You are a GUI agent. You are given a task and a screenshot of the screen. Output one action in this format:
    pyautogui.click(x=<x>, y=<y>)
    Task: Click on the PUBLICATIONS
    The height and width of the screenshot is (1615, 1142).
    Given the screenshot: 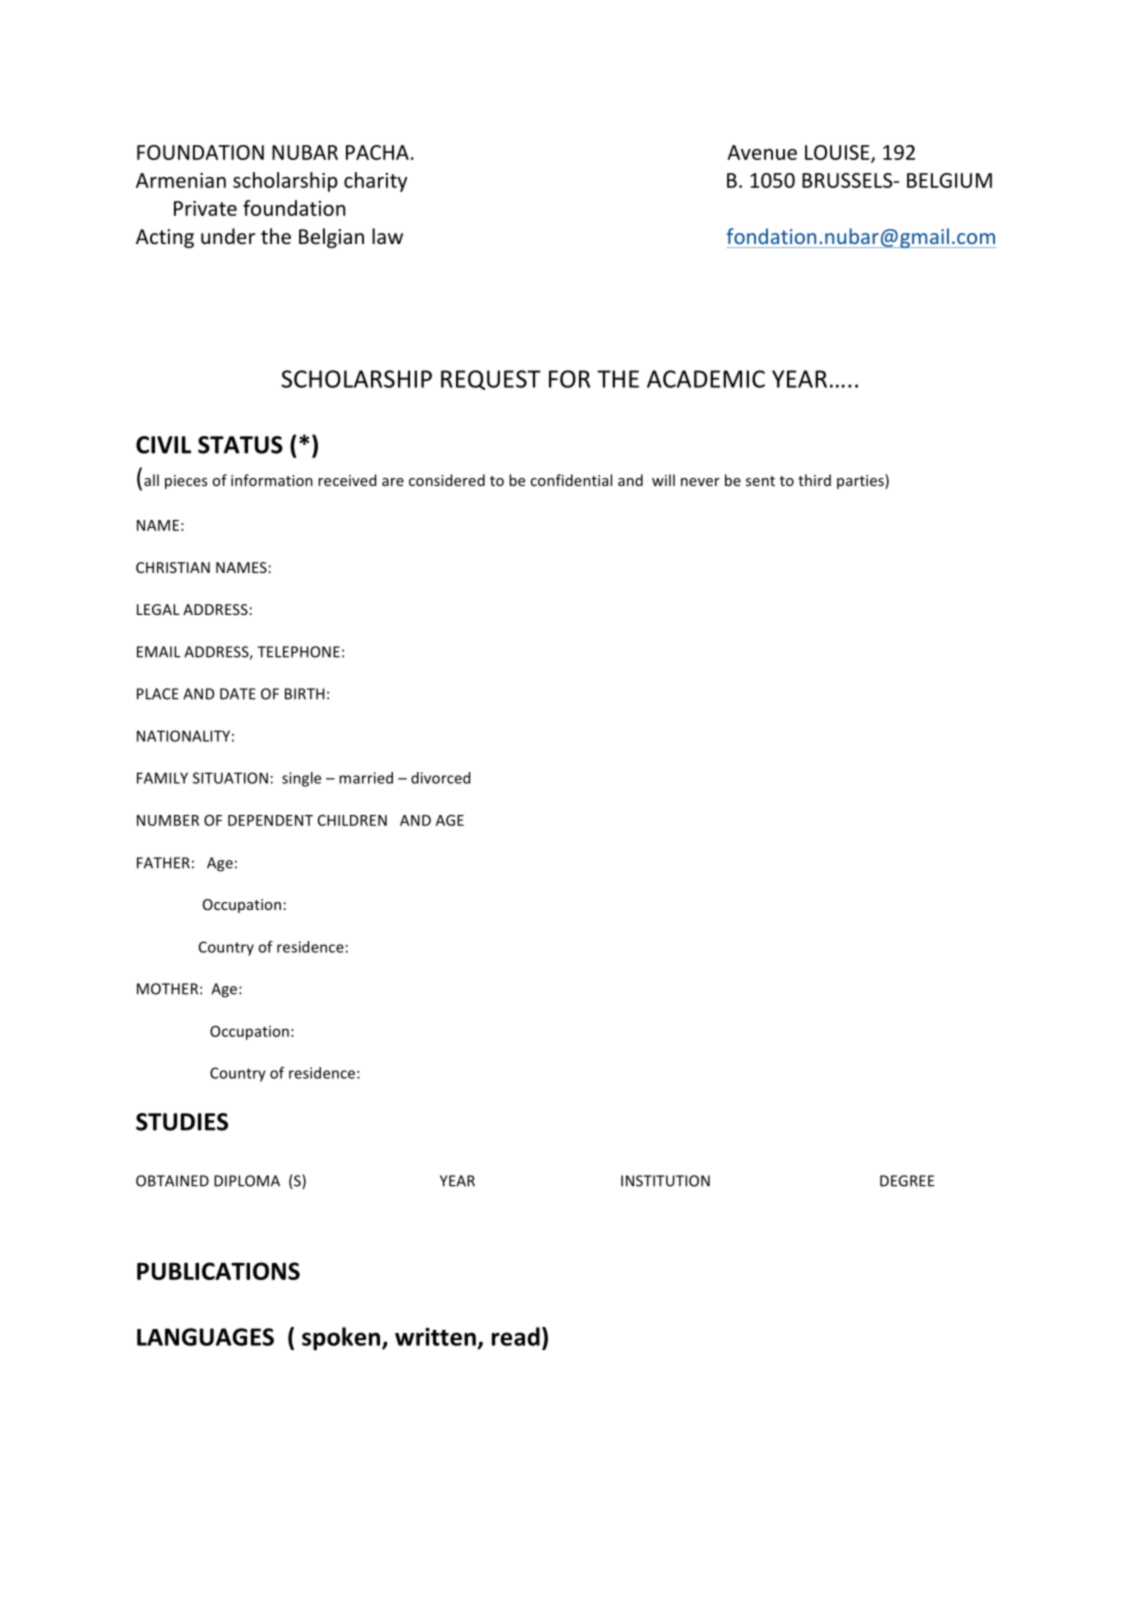 What is the action you would take?
    pyautogui.click(x=218, y=1271)
